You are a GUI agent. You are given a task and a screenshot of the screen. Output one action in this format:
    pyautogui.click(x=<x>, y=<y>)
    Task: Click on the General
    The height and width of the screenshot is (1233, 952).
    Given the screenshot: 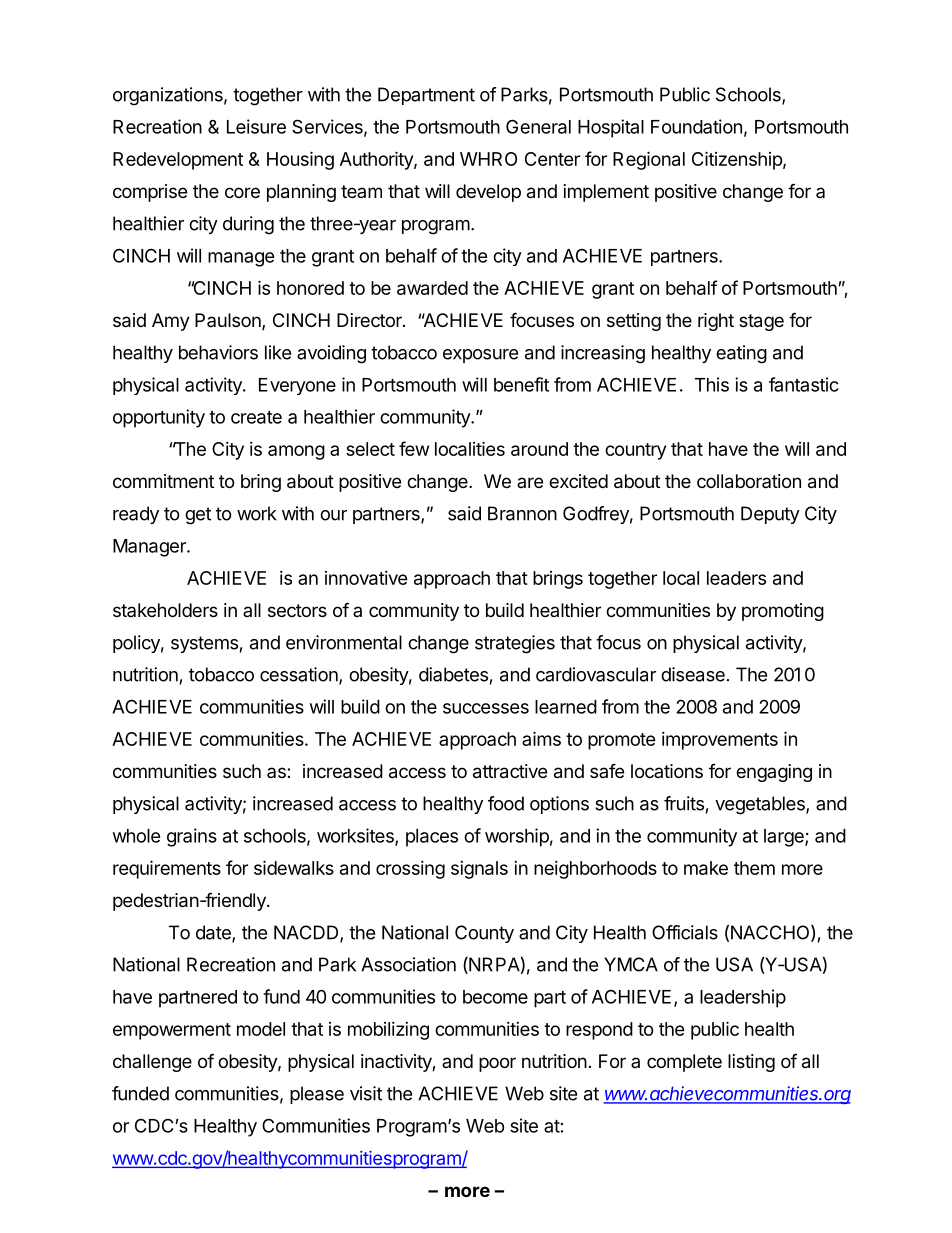 What is the action you would take?
    pyautogui.click(x=538, y=126)
